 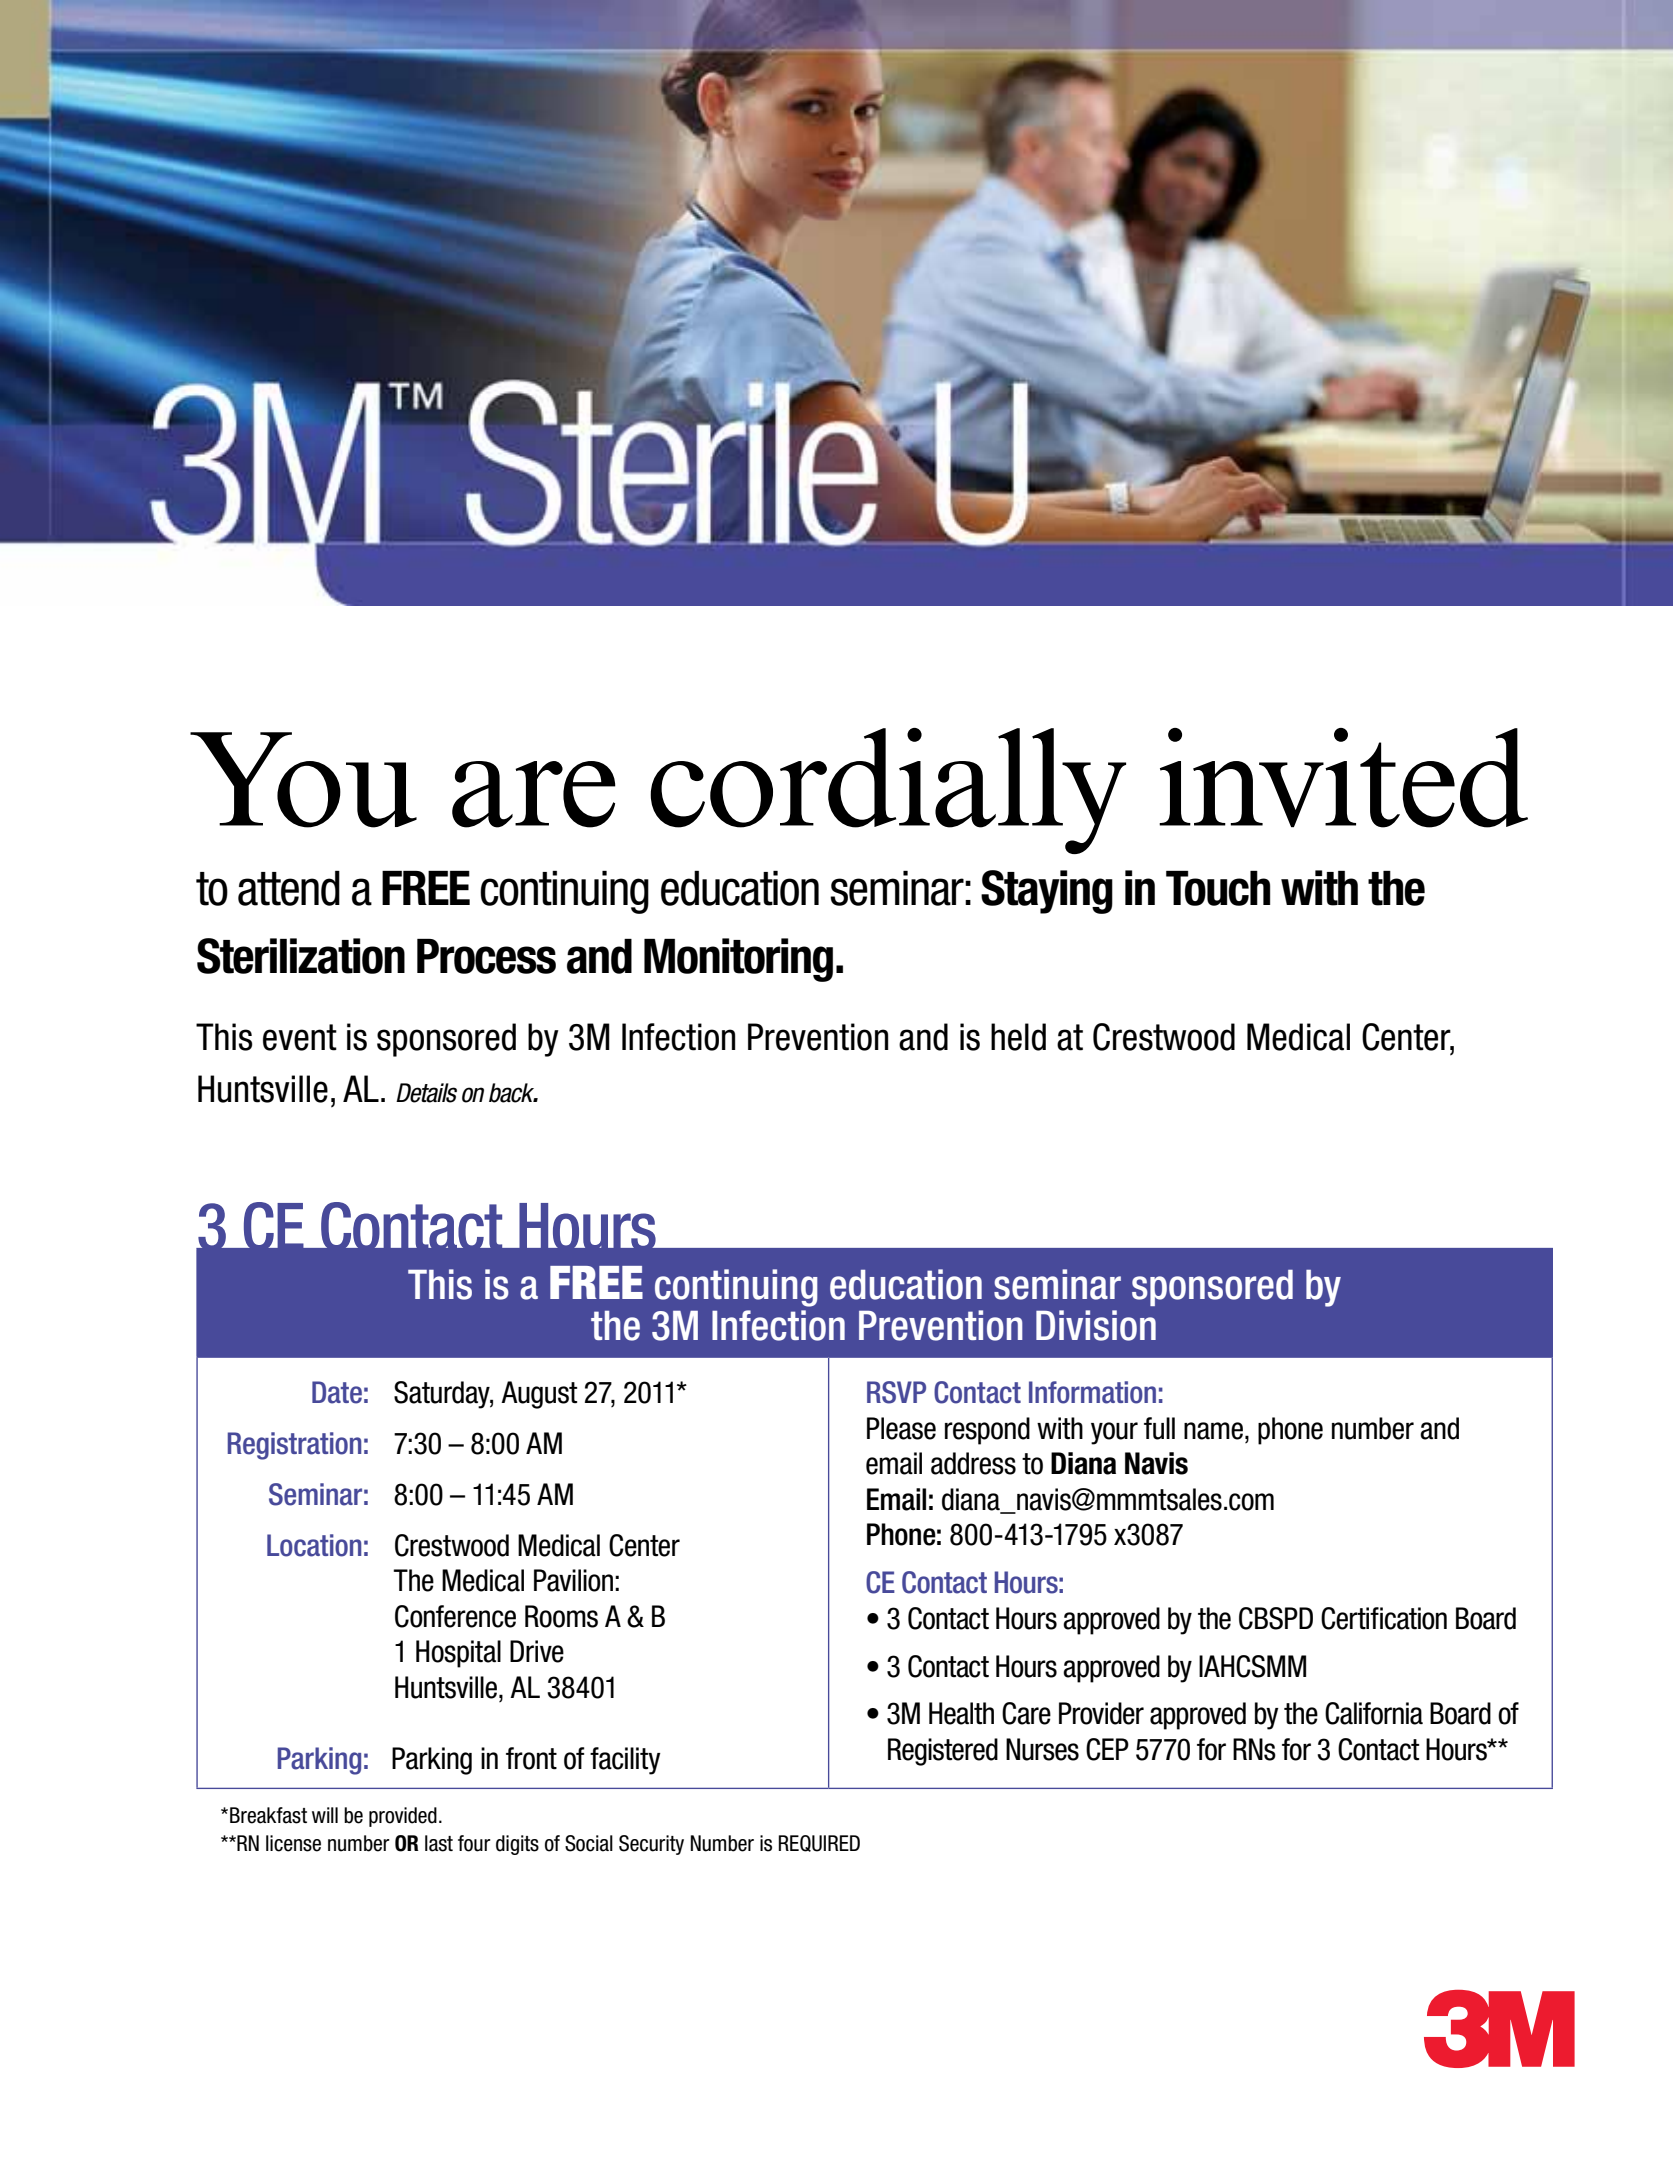 What do you see at coordinates (1096, 1325) in the document?
I see `Division` at bounding box center [1096, 1325].
